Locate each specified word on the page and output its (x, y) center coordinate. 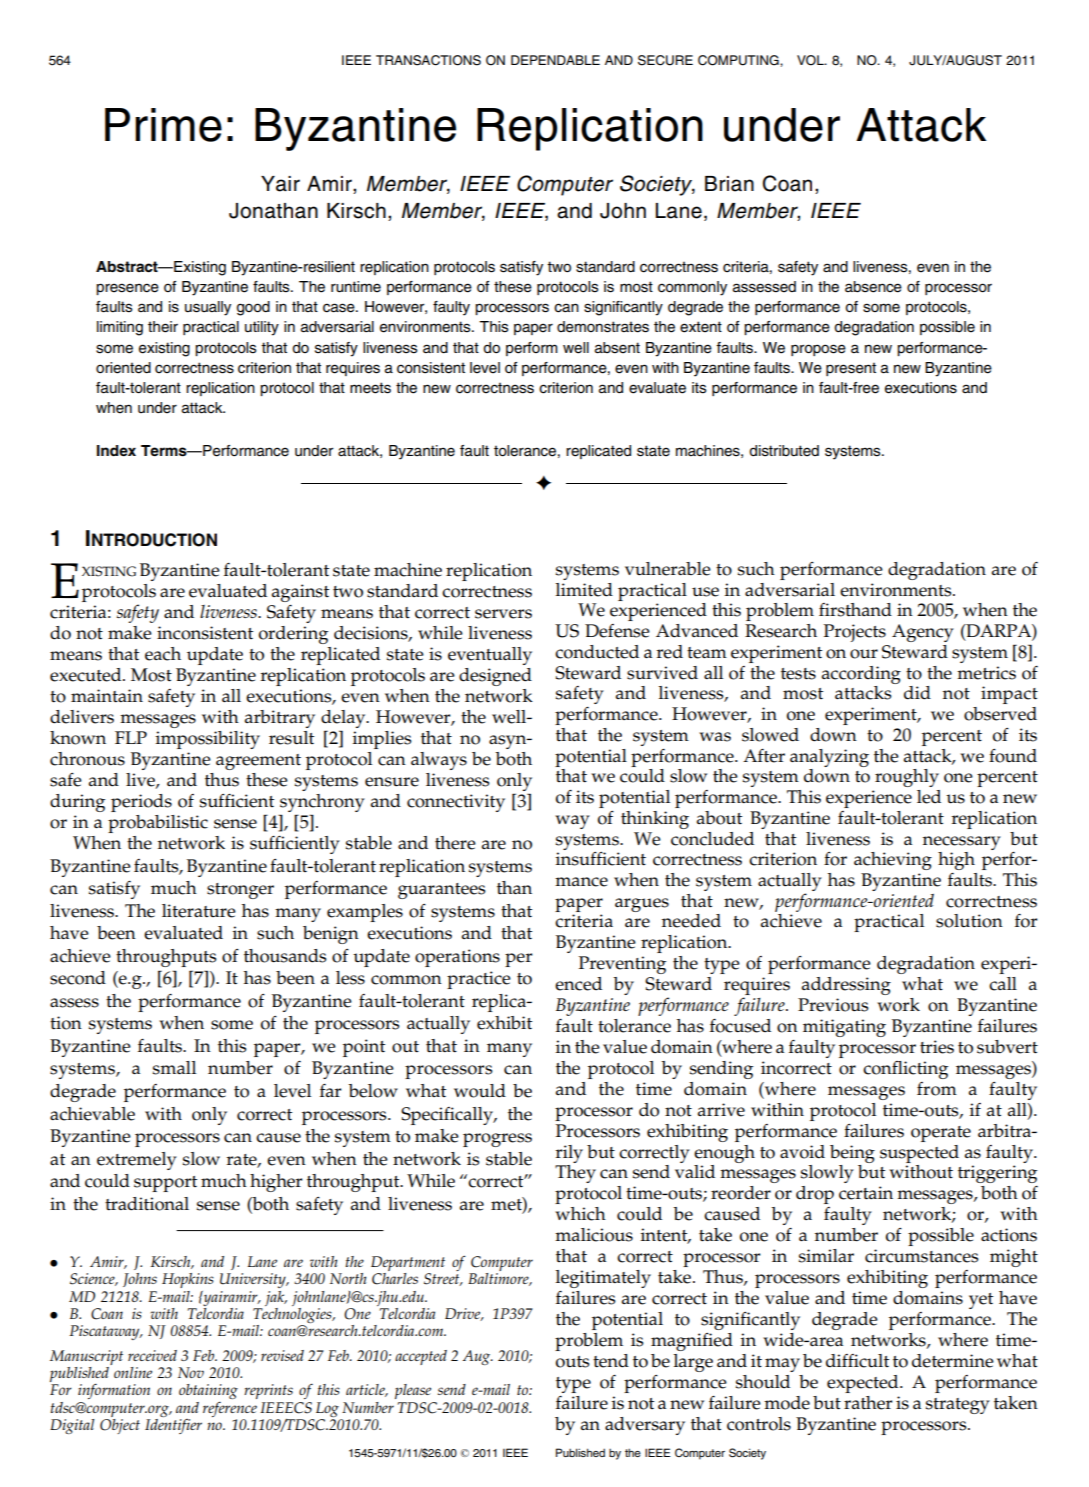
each (163, 654)
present (851, 369)
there (455, 843)
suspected (919, 1154)
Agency (923, 633)
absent (617, 348)
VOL (811, 60)
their (163, 327)
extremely (137, 1161)
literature (199, 911)
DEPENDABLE (555, 60)
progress (497, 1140)
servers (503, 614)
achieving (893, 861)
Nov (191, 1372)
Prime (163, 125)
